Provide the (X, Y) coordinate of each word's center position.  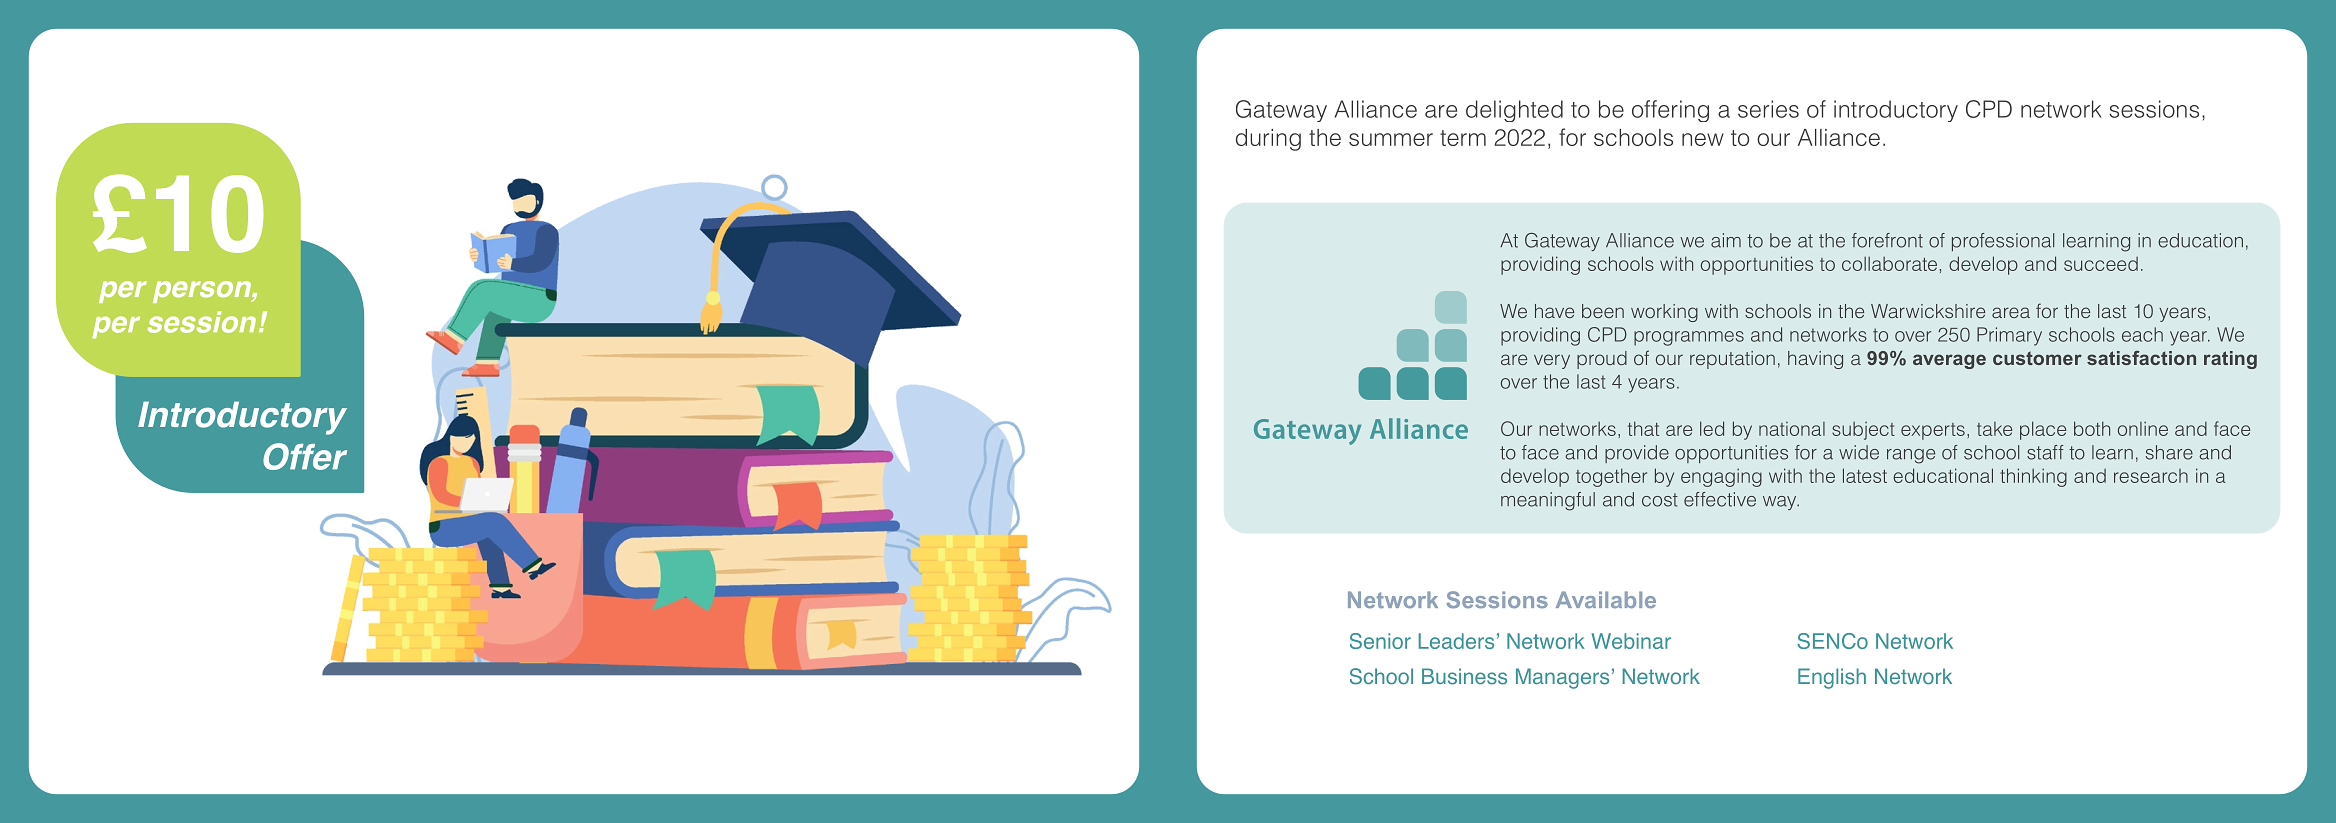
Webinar (1631, 641)
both (2092, 428)
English (1832, 678)
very (1552, 361)
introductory (1896, 111)
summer (1391, 139)
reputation (1732, 360)
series (1768, 109)
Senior (1380, 641)
